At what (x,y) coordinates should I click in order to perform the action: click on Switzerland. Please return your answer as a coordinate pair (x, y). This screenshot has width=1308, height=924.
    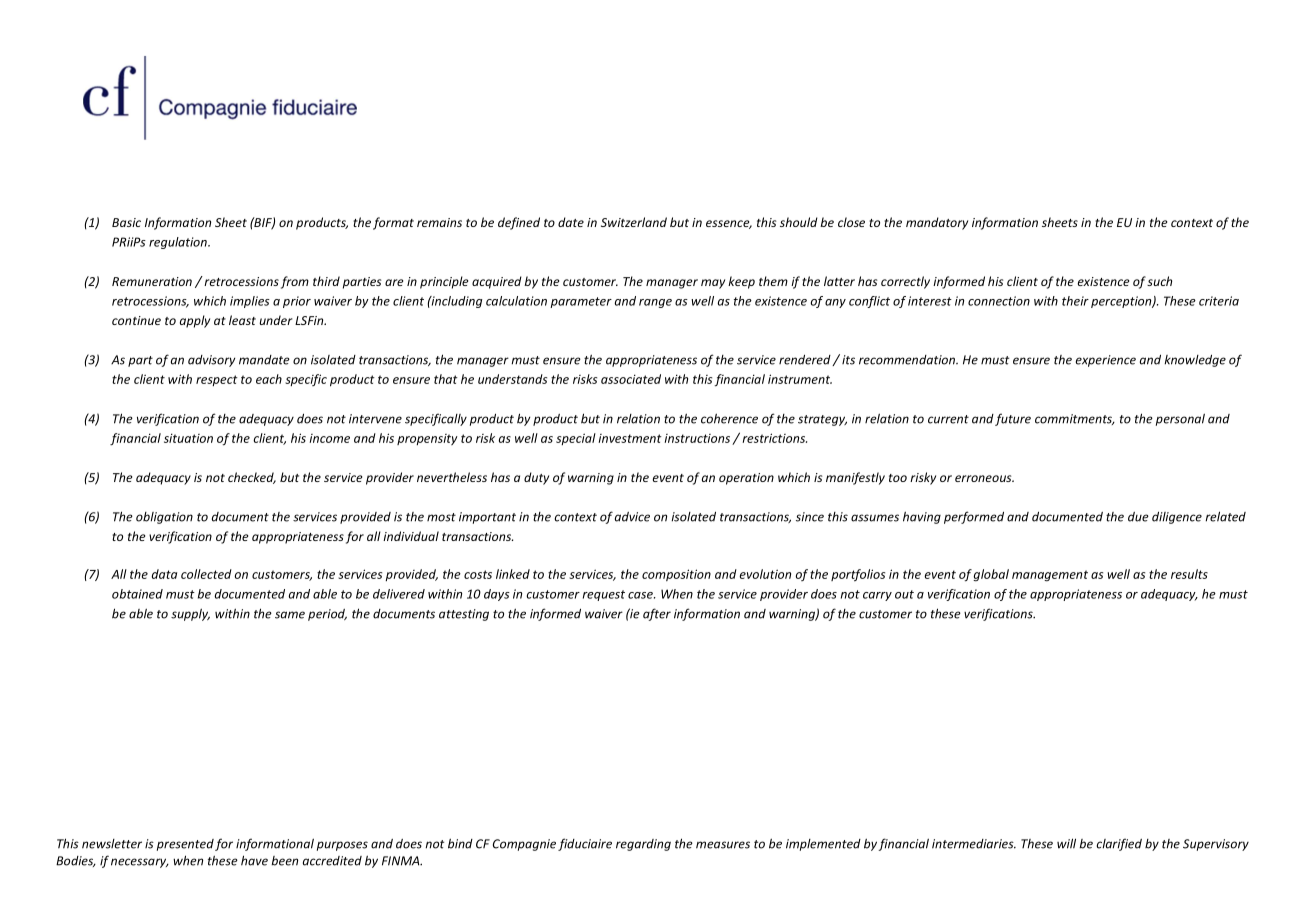
    Looking at the image, I should click on (634, 222).
